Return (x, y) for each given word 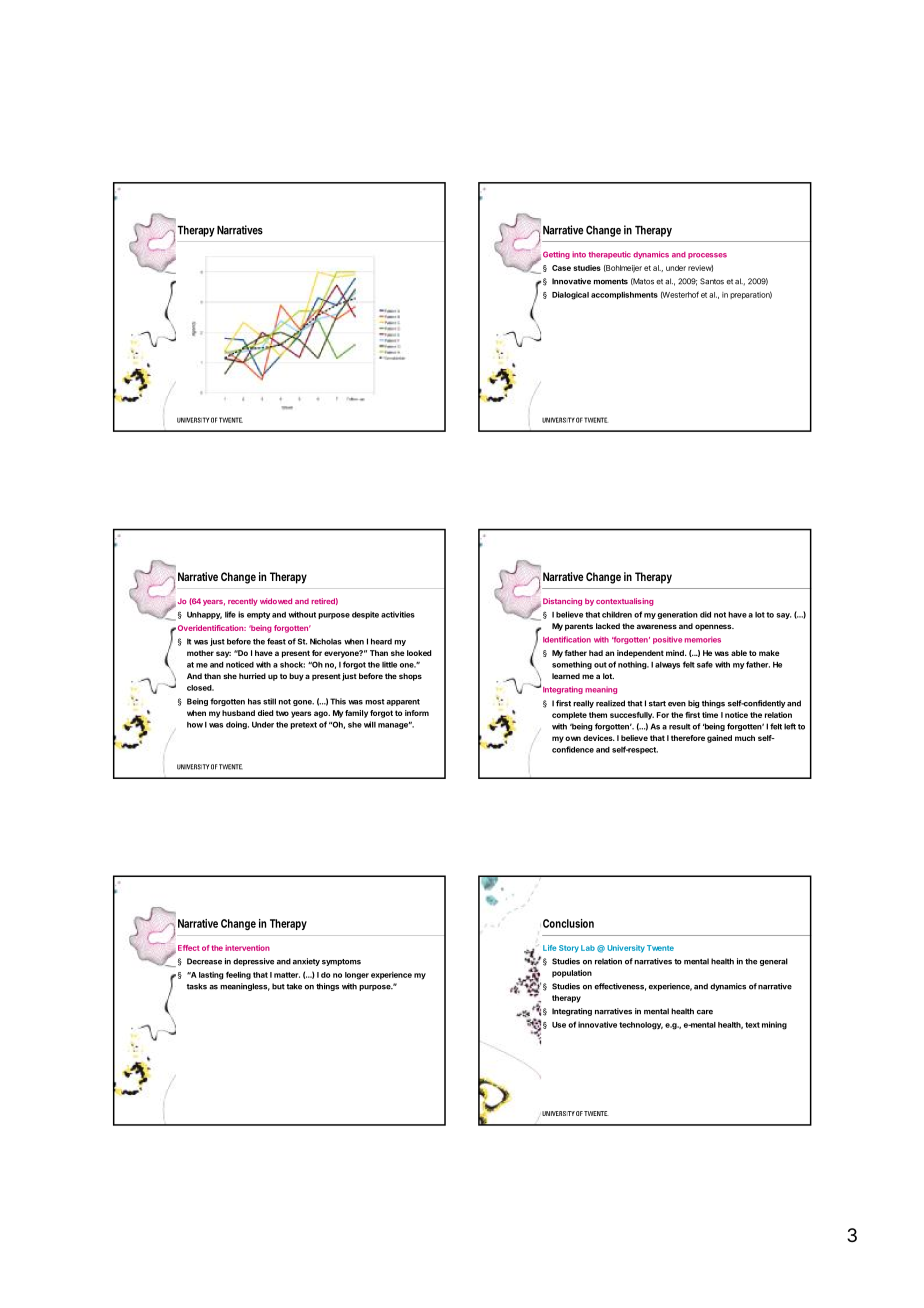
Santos (712, 281)
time (710, 715)
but (278, 986)
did (705, 614)
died (266, 713)
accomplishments (624, 295)
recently (243, 602)
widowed (276, 601)
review (700, 268)
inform (417, 713)
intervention (247, 948)
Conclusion (568, 923)
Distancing (562, 602)
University (626, 949)
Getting (556, 255)
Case (561, 268)
